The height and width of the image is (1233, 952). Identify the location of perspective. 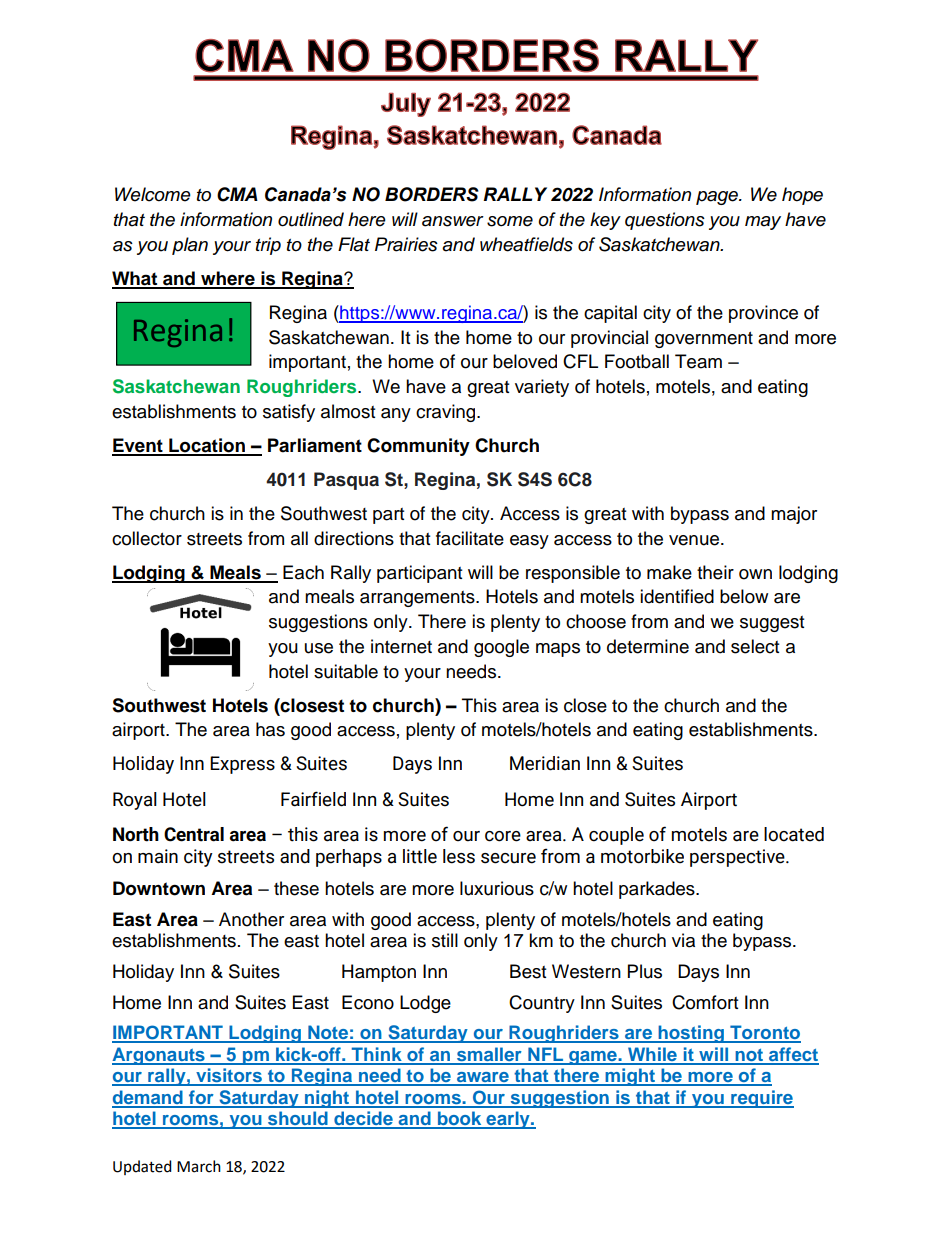
(738, 858).
